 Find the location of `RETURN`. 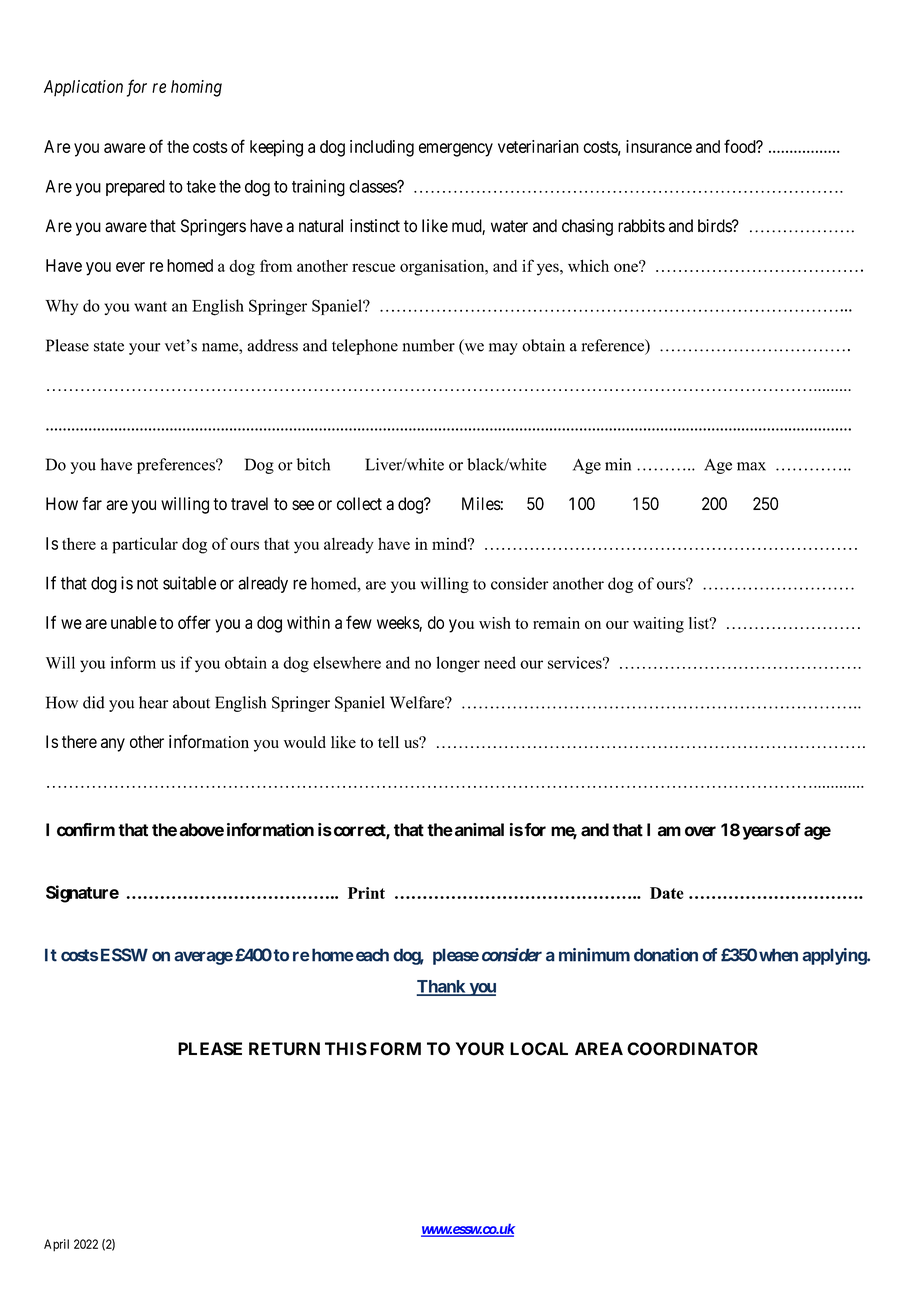

RETURN is located at coordinates (284, 1049).
